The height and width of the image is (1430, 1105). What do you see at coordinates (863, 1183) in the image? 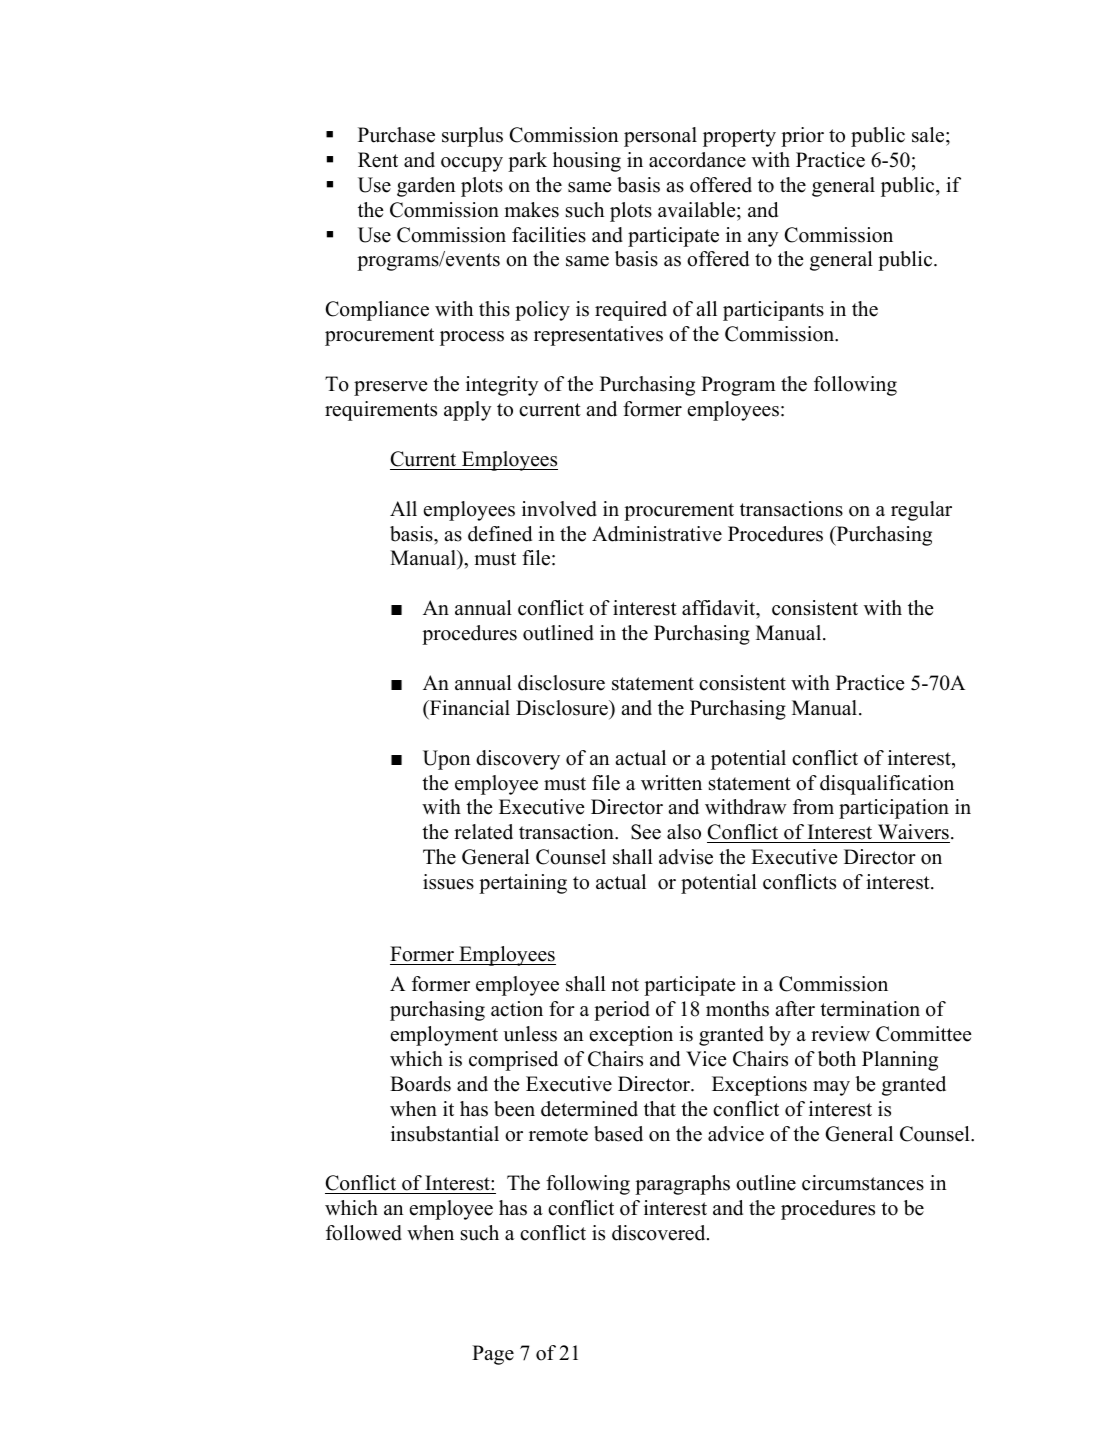
I see `circumstances` at bounding box center [863, 1183].
